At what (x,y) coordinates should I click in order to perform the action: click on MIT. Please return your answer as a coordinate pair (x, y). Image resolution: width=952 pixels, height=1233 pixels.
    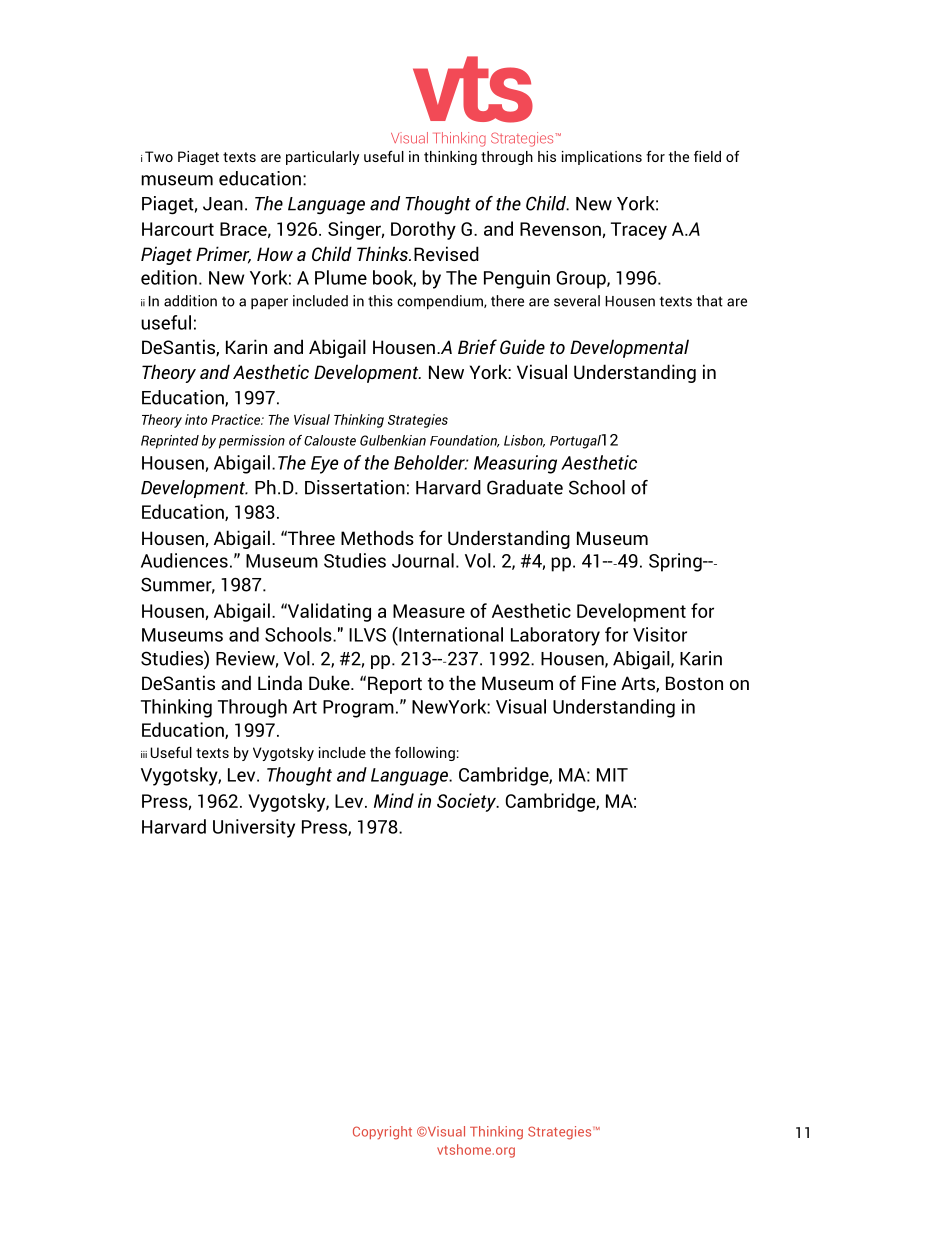
    Looking at the image, I should click on (612, 775).
